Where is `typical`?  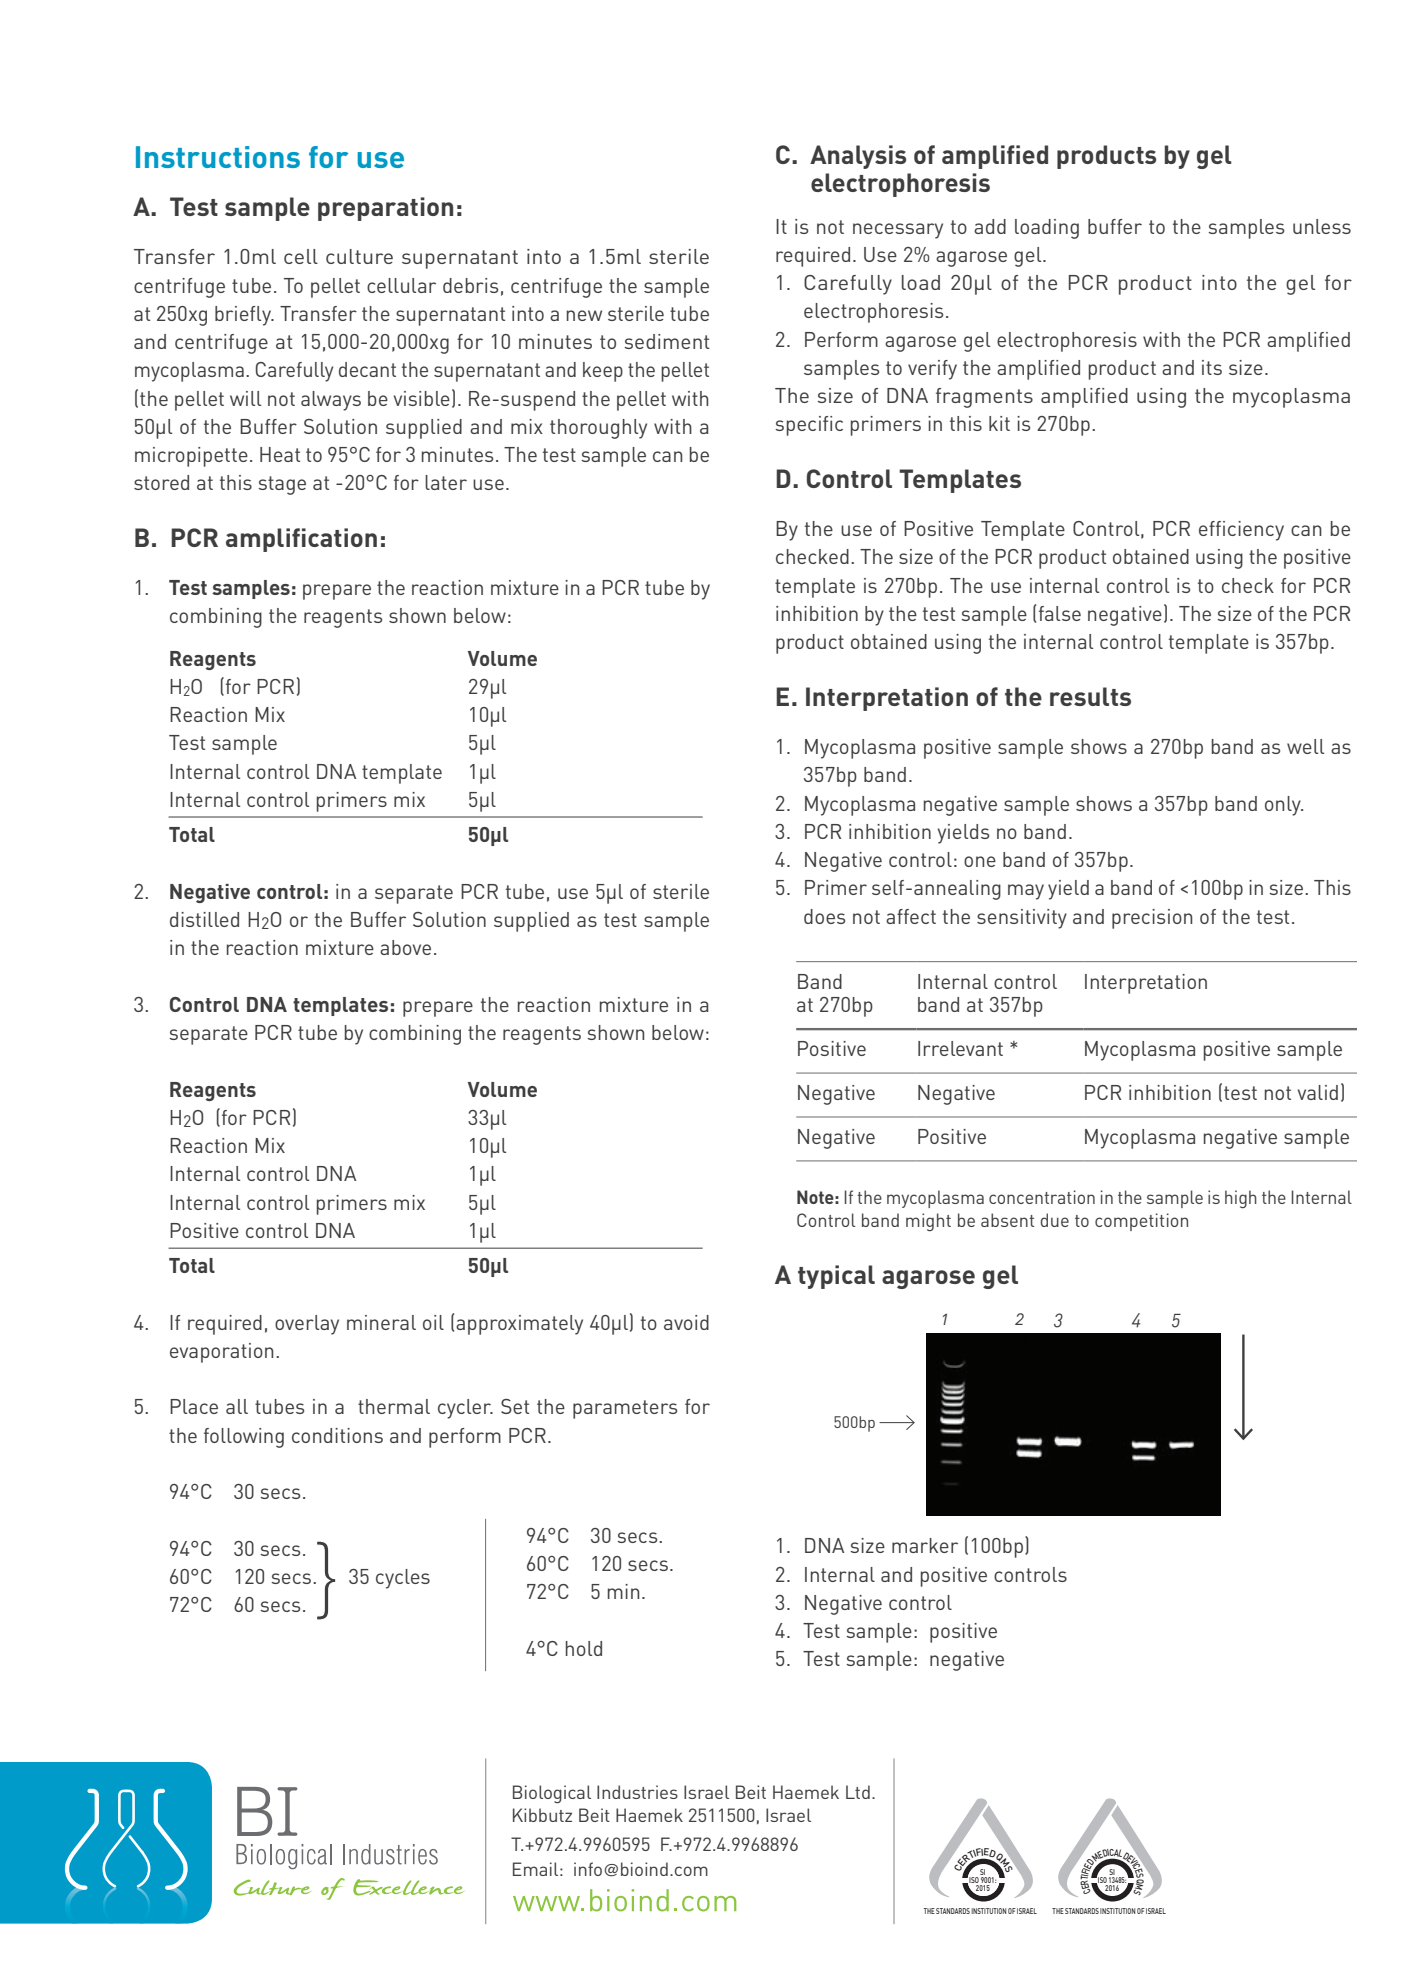 typical is located at coordinates (836, 1277).
